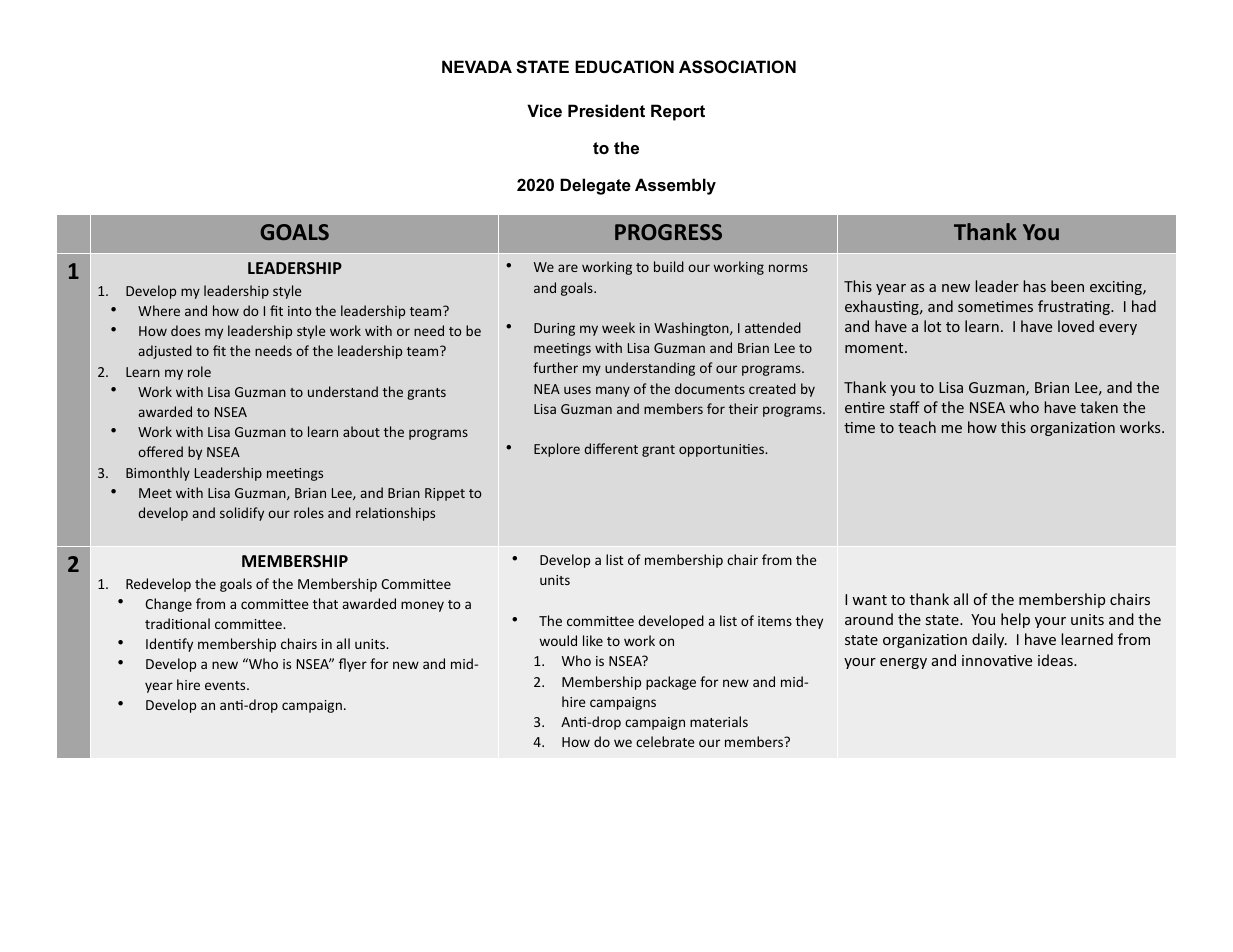 The width and height of the screenshot is (1233, 952). Describe the element at coordinates (242, 514) in the screenshot. I see `solidify` at that location.
